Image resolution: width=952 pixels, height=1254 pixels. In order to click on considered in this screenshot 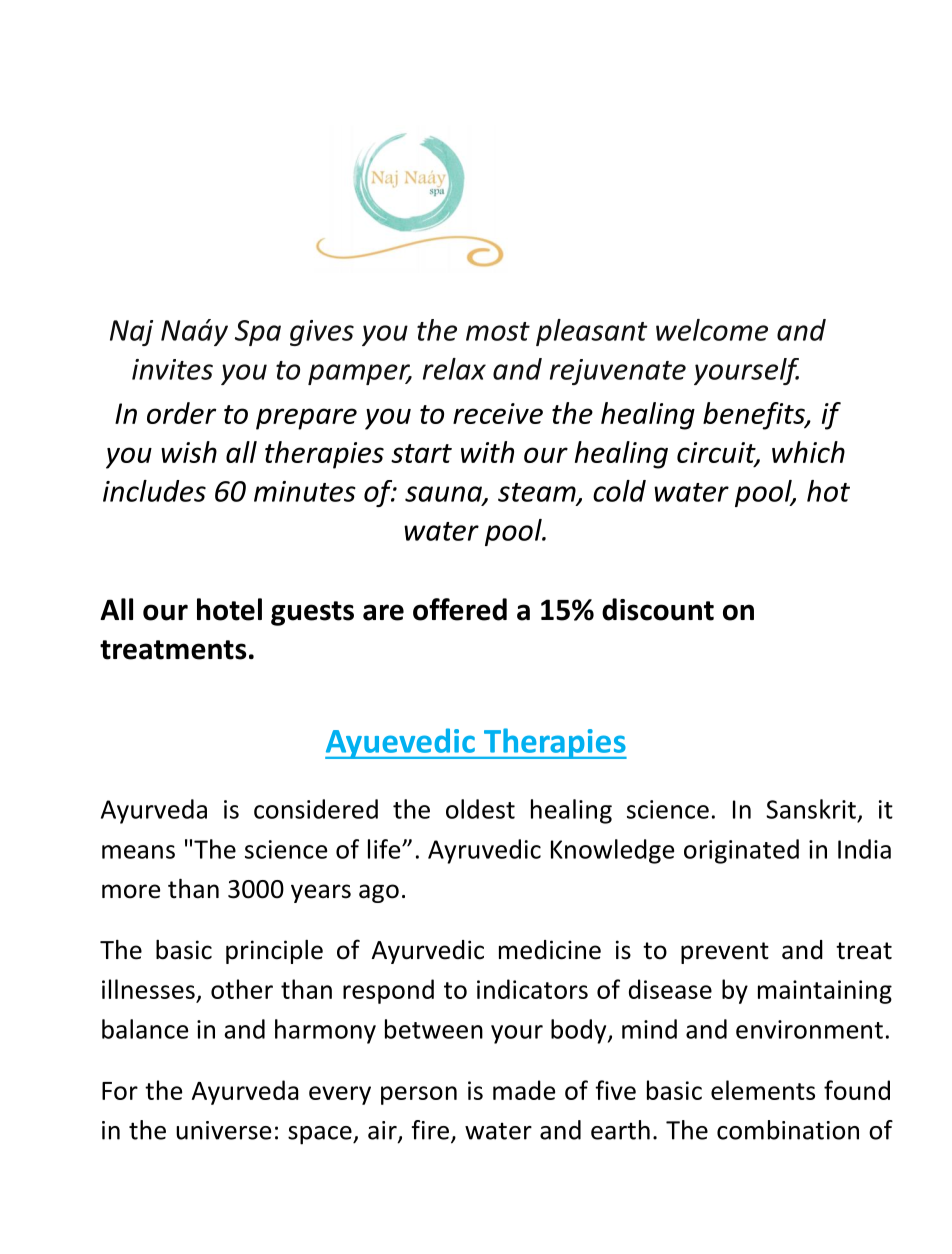, I will do `click(316, 809)`.
